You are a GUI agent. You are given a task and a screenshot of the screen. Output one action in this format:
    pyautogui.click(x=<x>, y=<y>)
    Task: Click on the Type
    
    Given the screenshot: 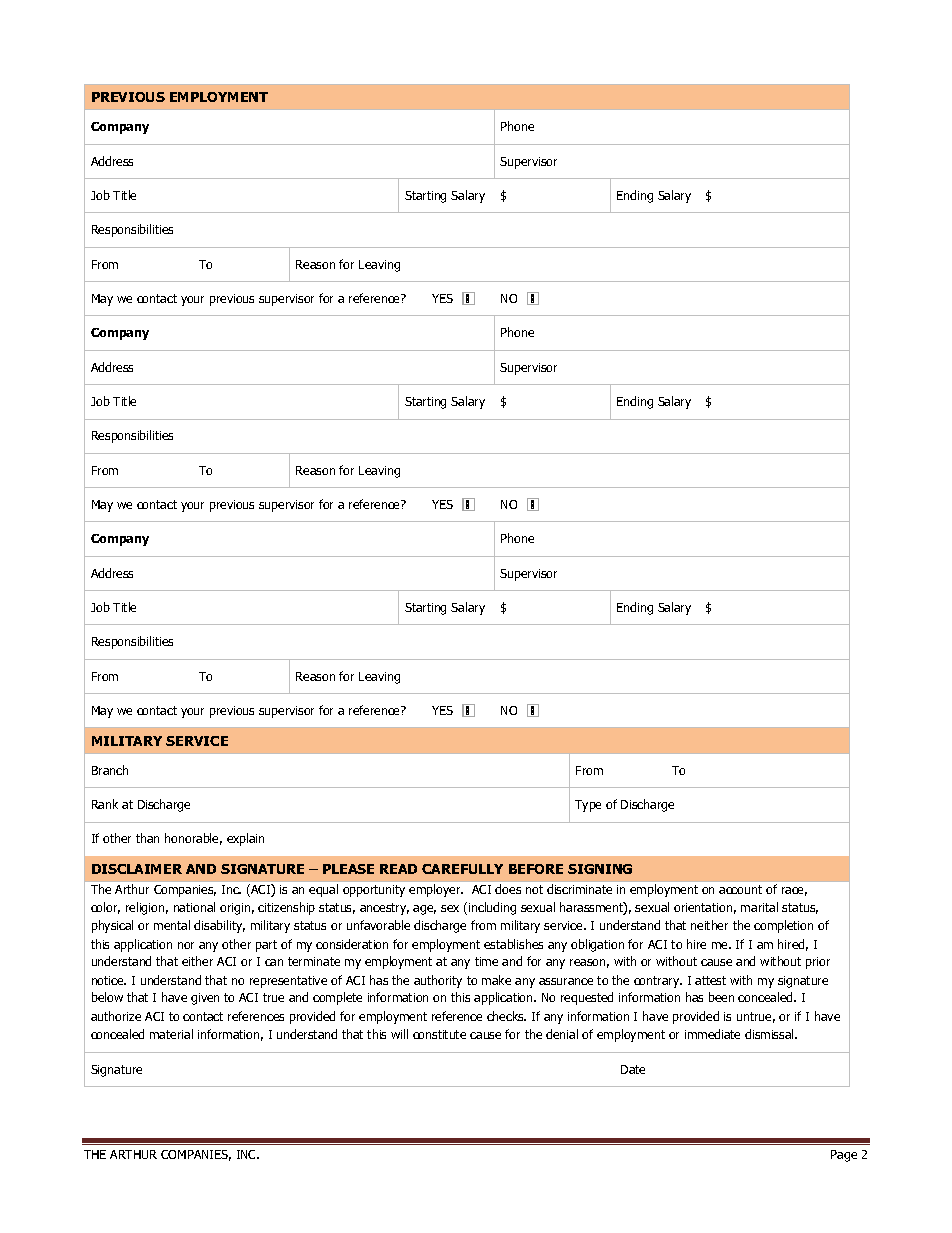 What is the action you would take?
    pyautogui.click(x=588, y=806)
